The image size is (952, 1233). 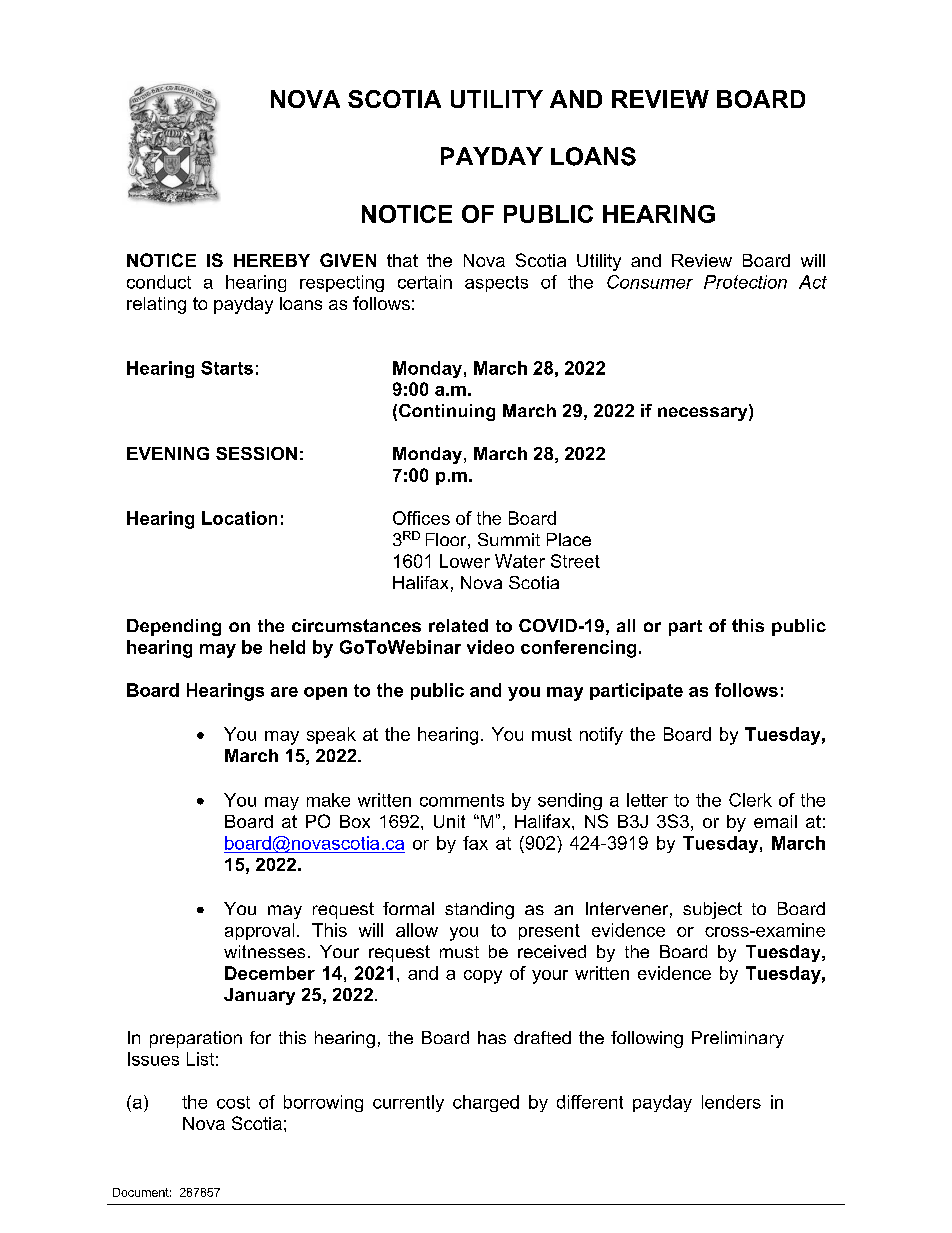 I want to click on notify, so click(x=601, y=736).
